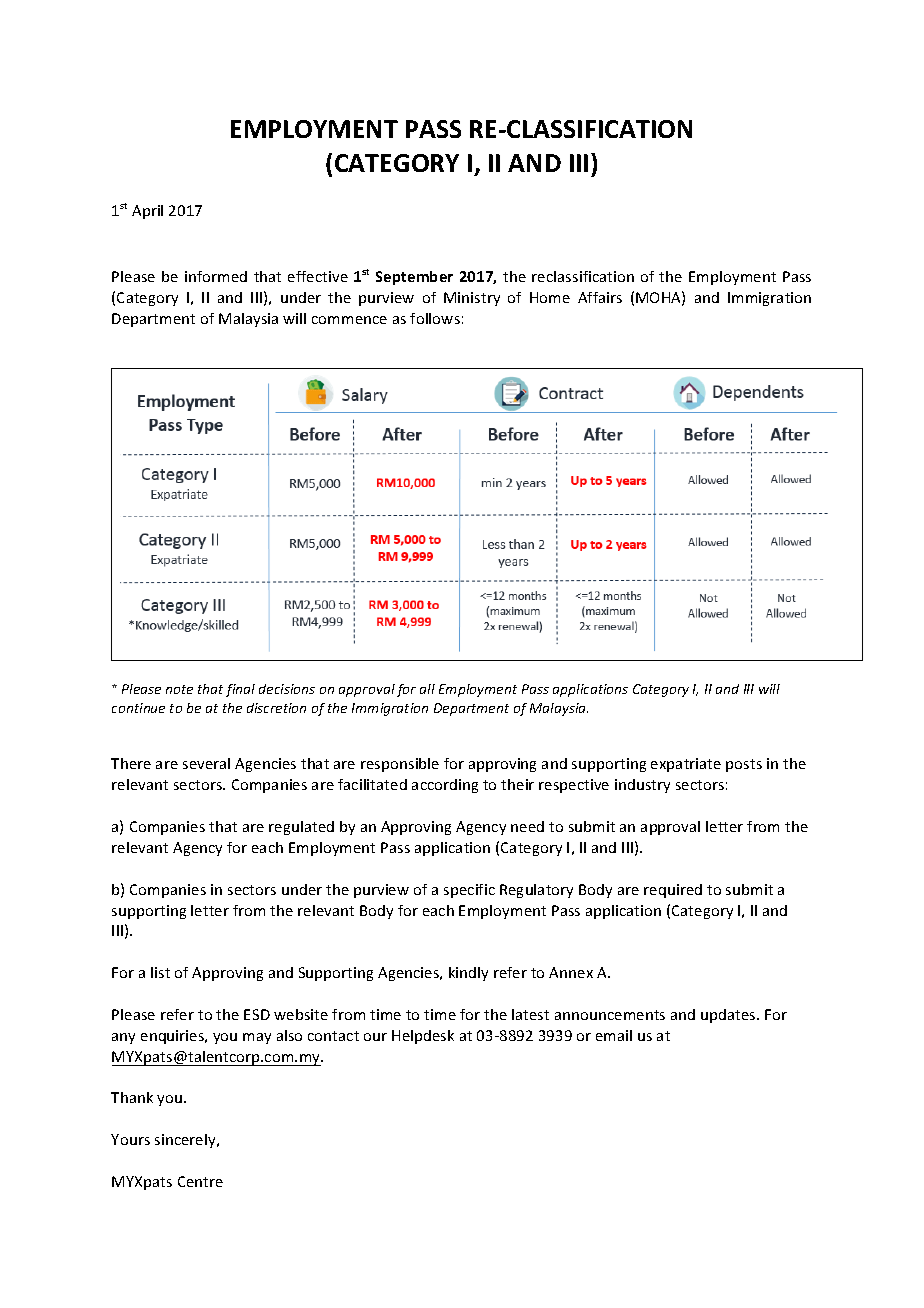 The height and width of the screenshot is (1308, 924). Describe the element at coordinates (179, 689) in the screenshot. I see `note` at that location.
